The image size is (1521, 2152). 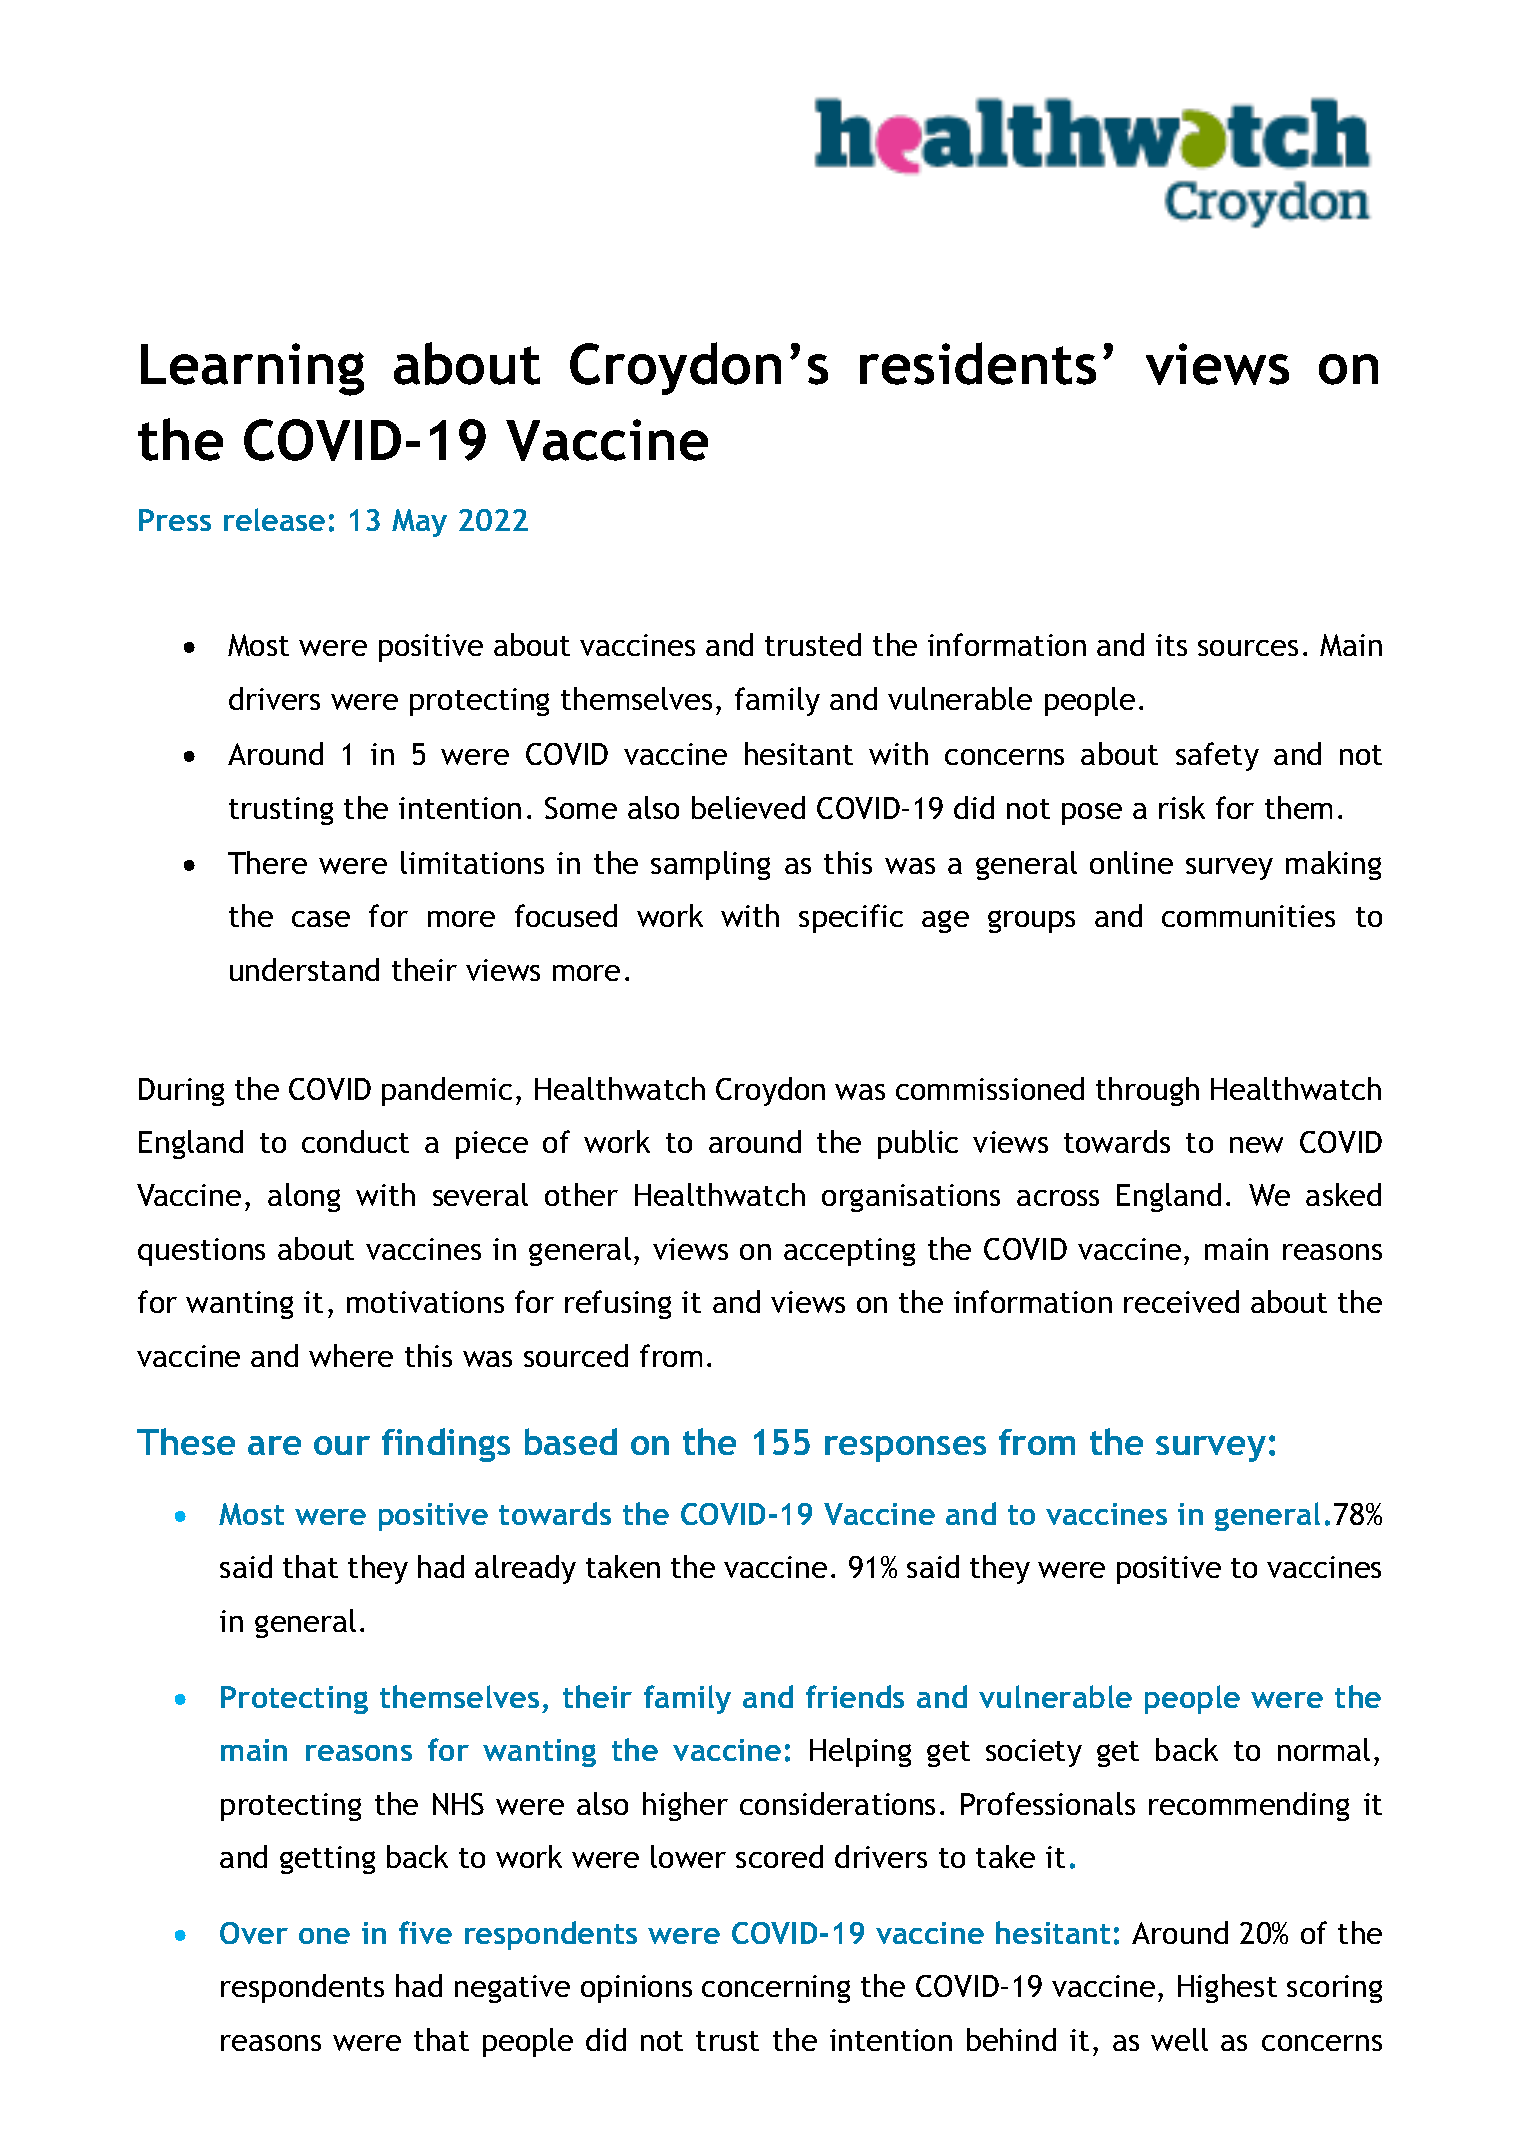 I want to click on its, so click(x=1171, y=645).
